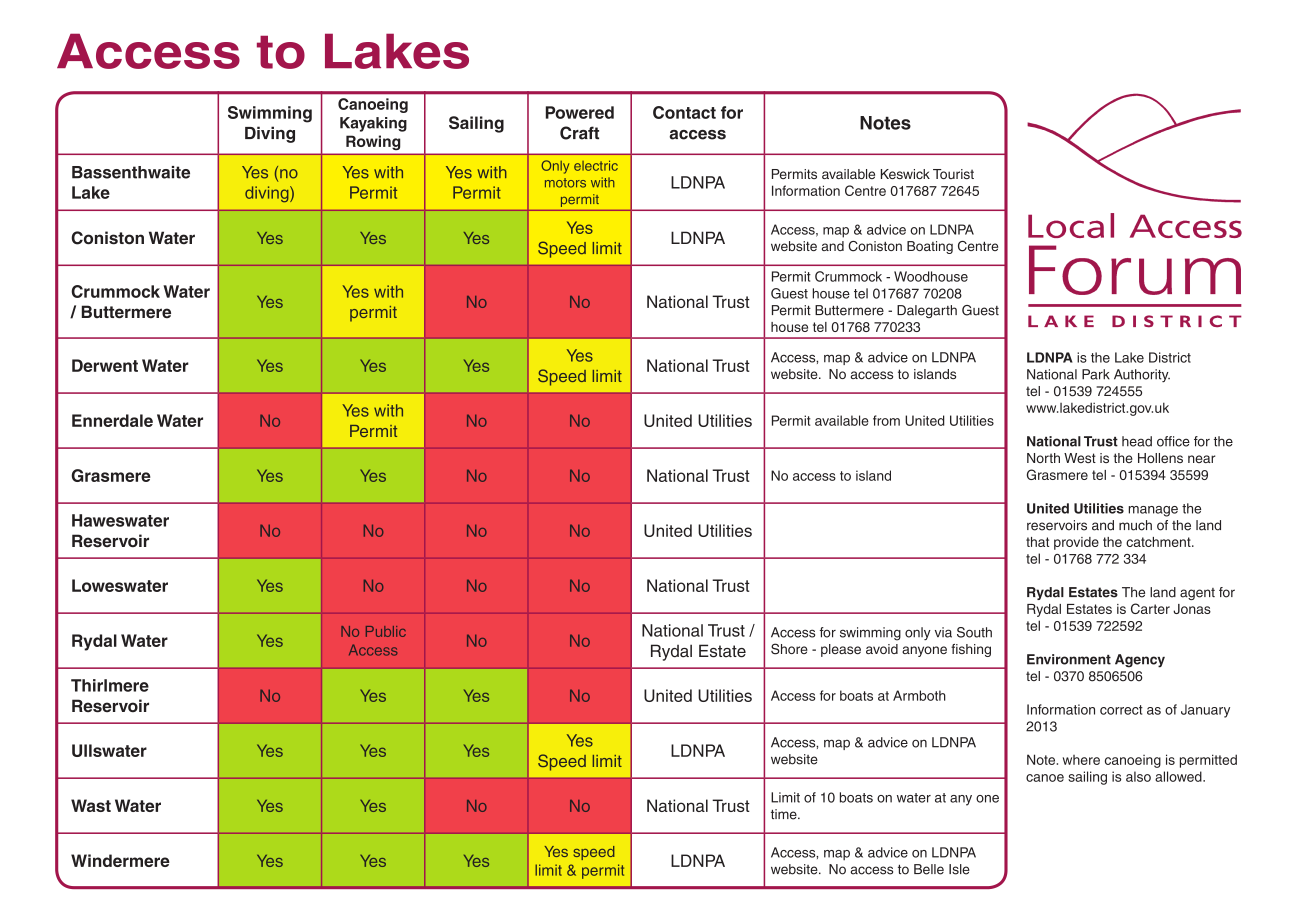 The image size is (1308, 924). Describe the element at coordinates (886, 420) in the screenshot. I see `from` at that location.
